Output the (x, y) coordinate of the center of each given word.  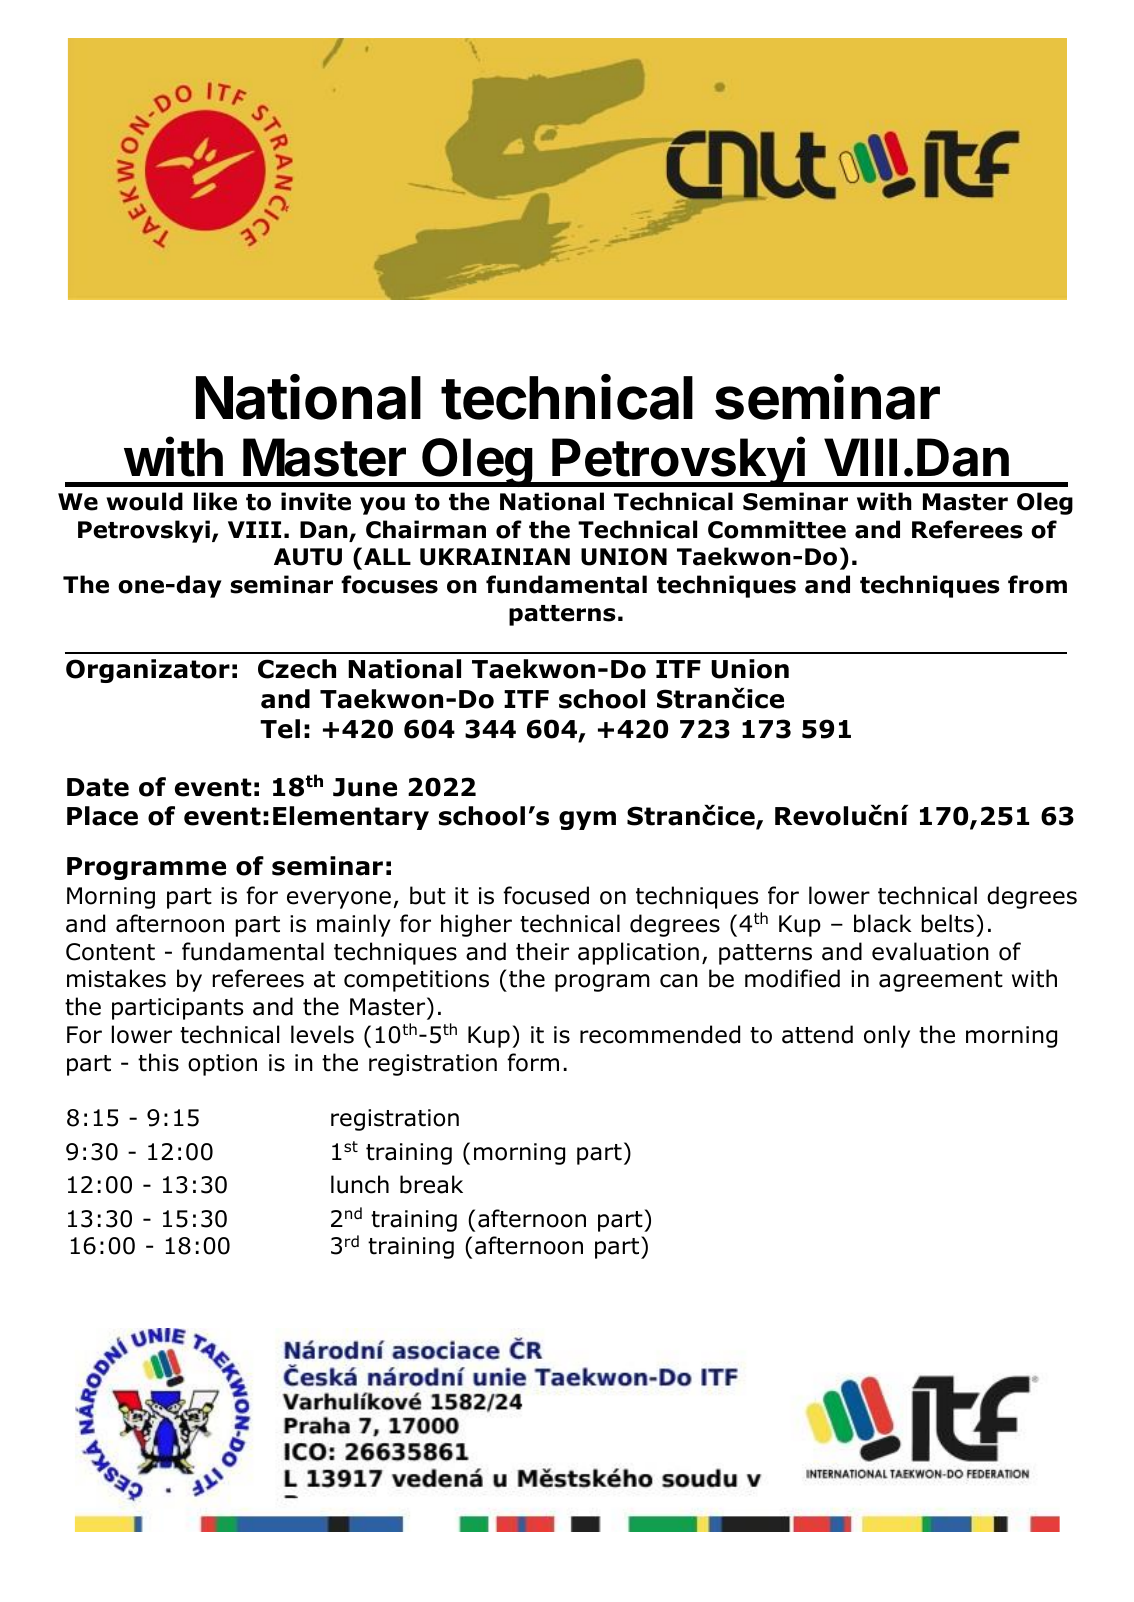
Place (102, 816)
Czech (297, 669)
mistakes (116, 978)
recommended (660, 1034)
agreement (941, 981)
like (215, 501)
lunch (360, 1184)
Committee (777, 529)
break (431, 1184)
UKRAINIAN (495, 557)
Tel (280, 729)
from (1037, 584)
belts (948, 923)
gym (587, 820)
